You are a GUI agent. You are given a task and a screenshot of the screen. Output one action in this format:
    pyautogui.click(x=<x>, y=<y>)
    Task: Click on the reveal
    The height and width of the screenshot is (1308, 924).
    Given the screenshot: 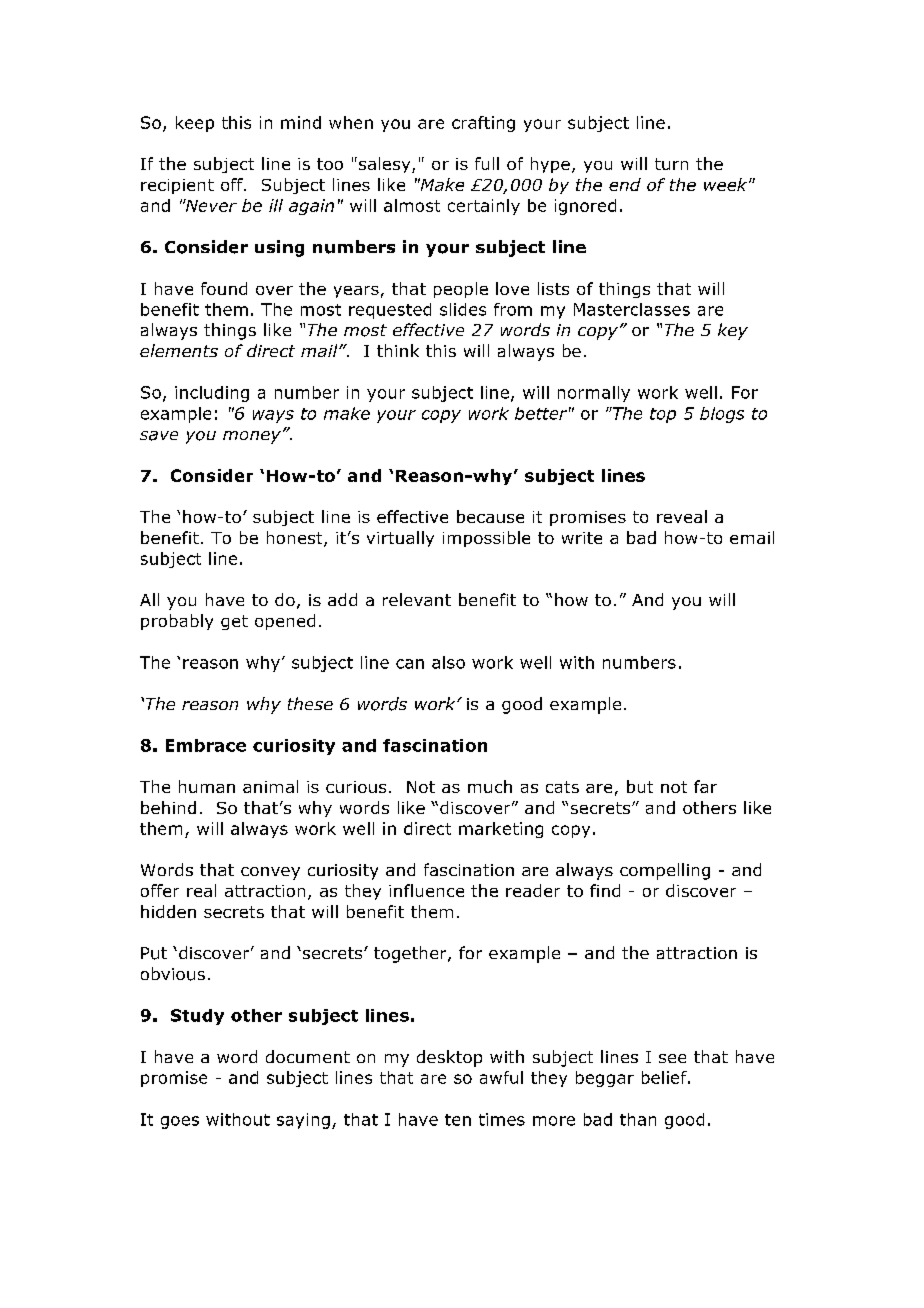 What is the action you would take?
    pyautogui.click(x=682, y=516)
